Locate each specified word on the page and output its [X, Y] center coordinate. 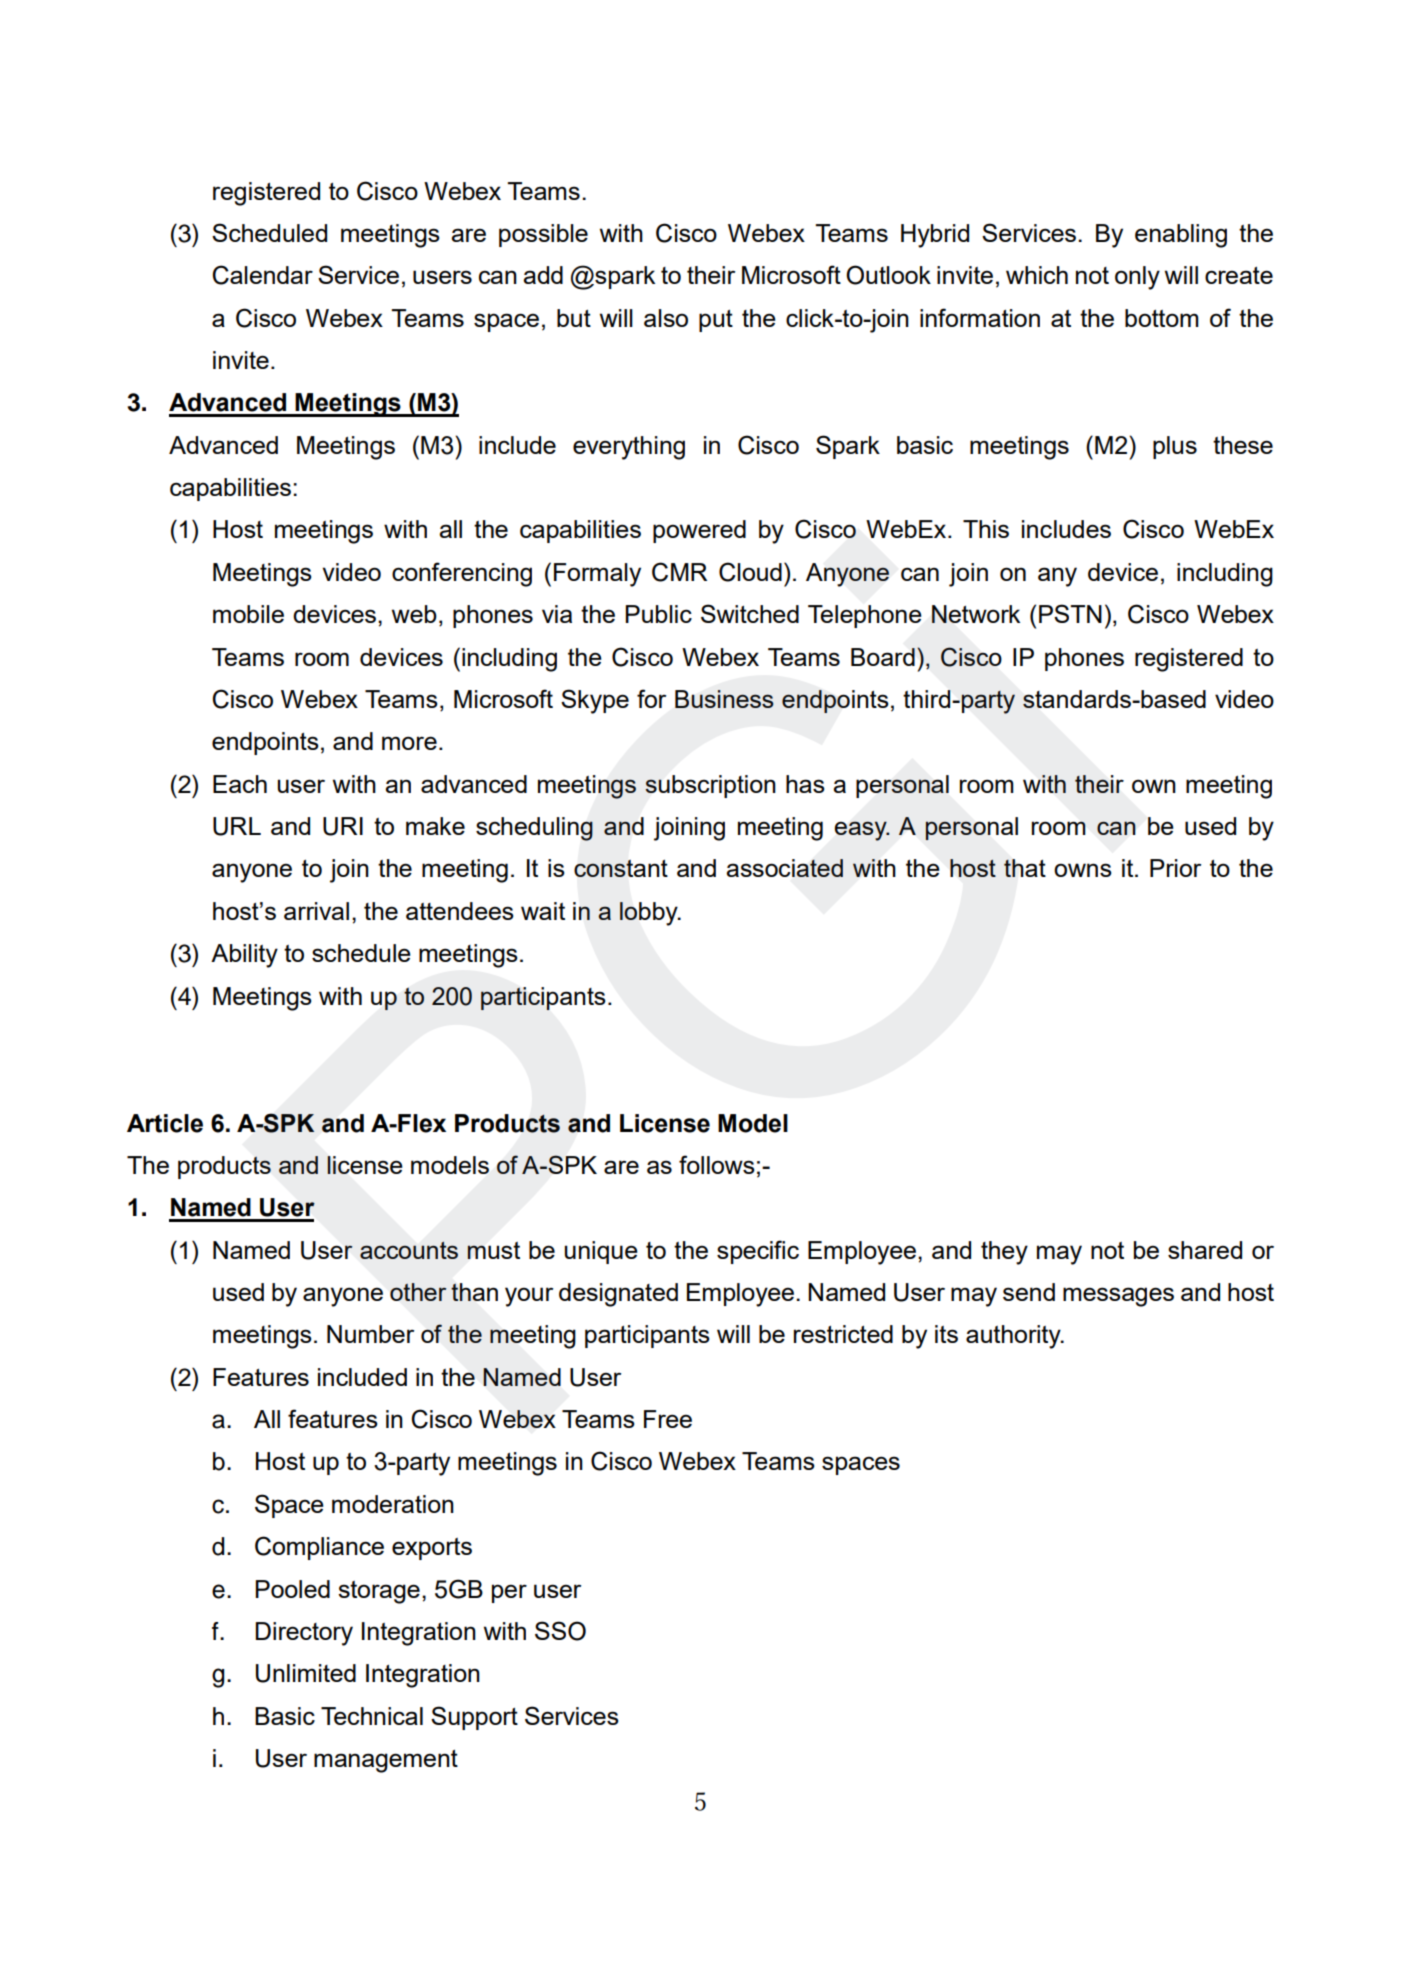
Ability [244, 956]
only [1137, 278]
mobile [248, 614]
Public [658, 614]
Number [370, 1334]
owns [1083, 870]
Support [474, 1718]
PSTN [1070, 613]
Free [668, 1419]
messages [1118, 1297]
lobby [650, 914]
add [543, 275]
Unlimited [306, 1673]
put [716, 321]
